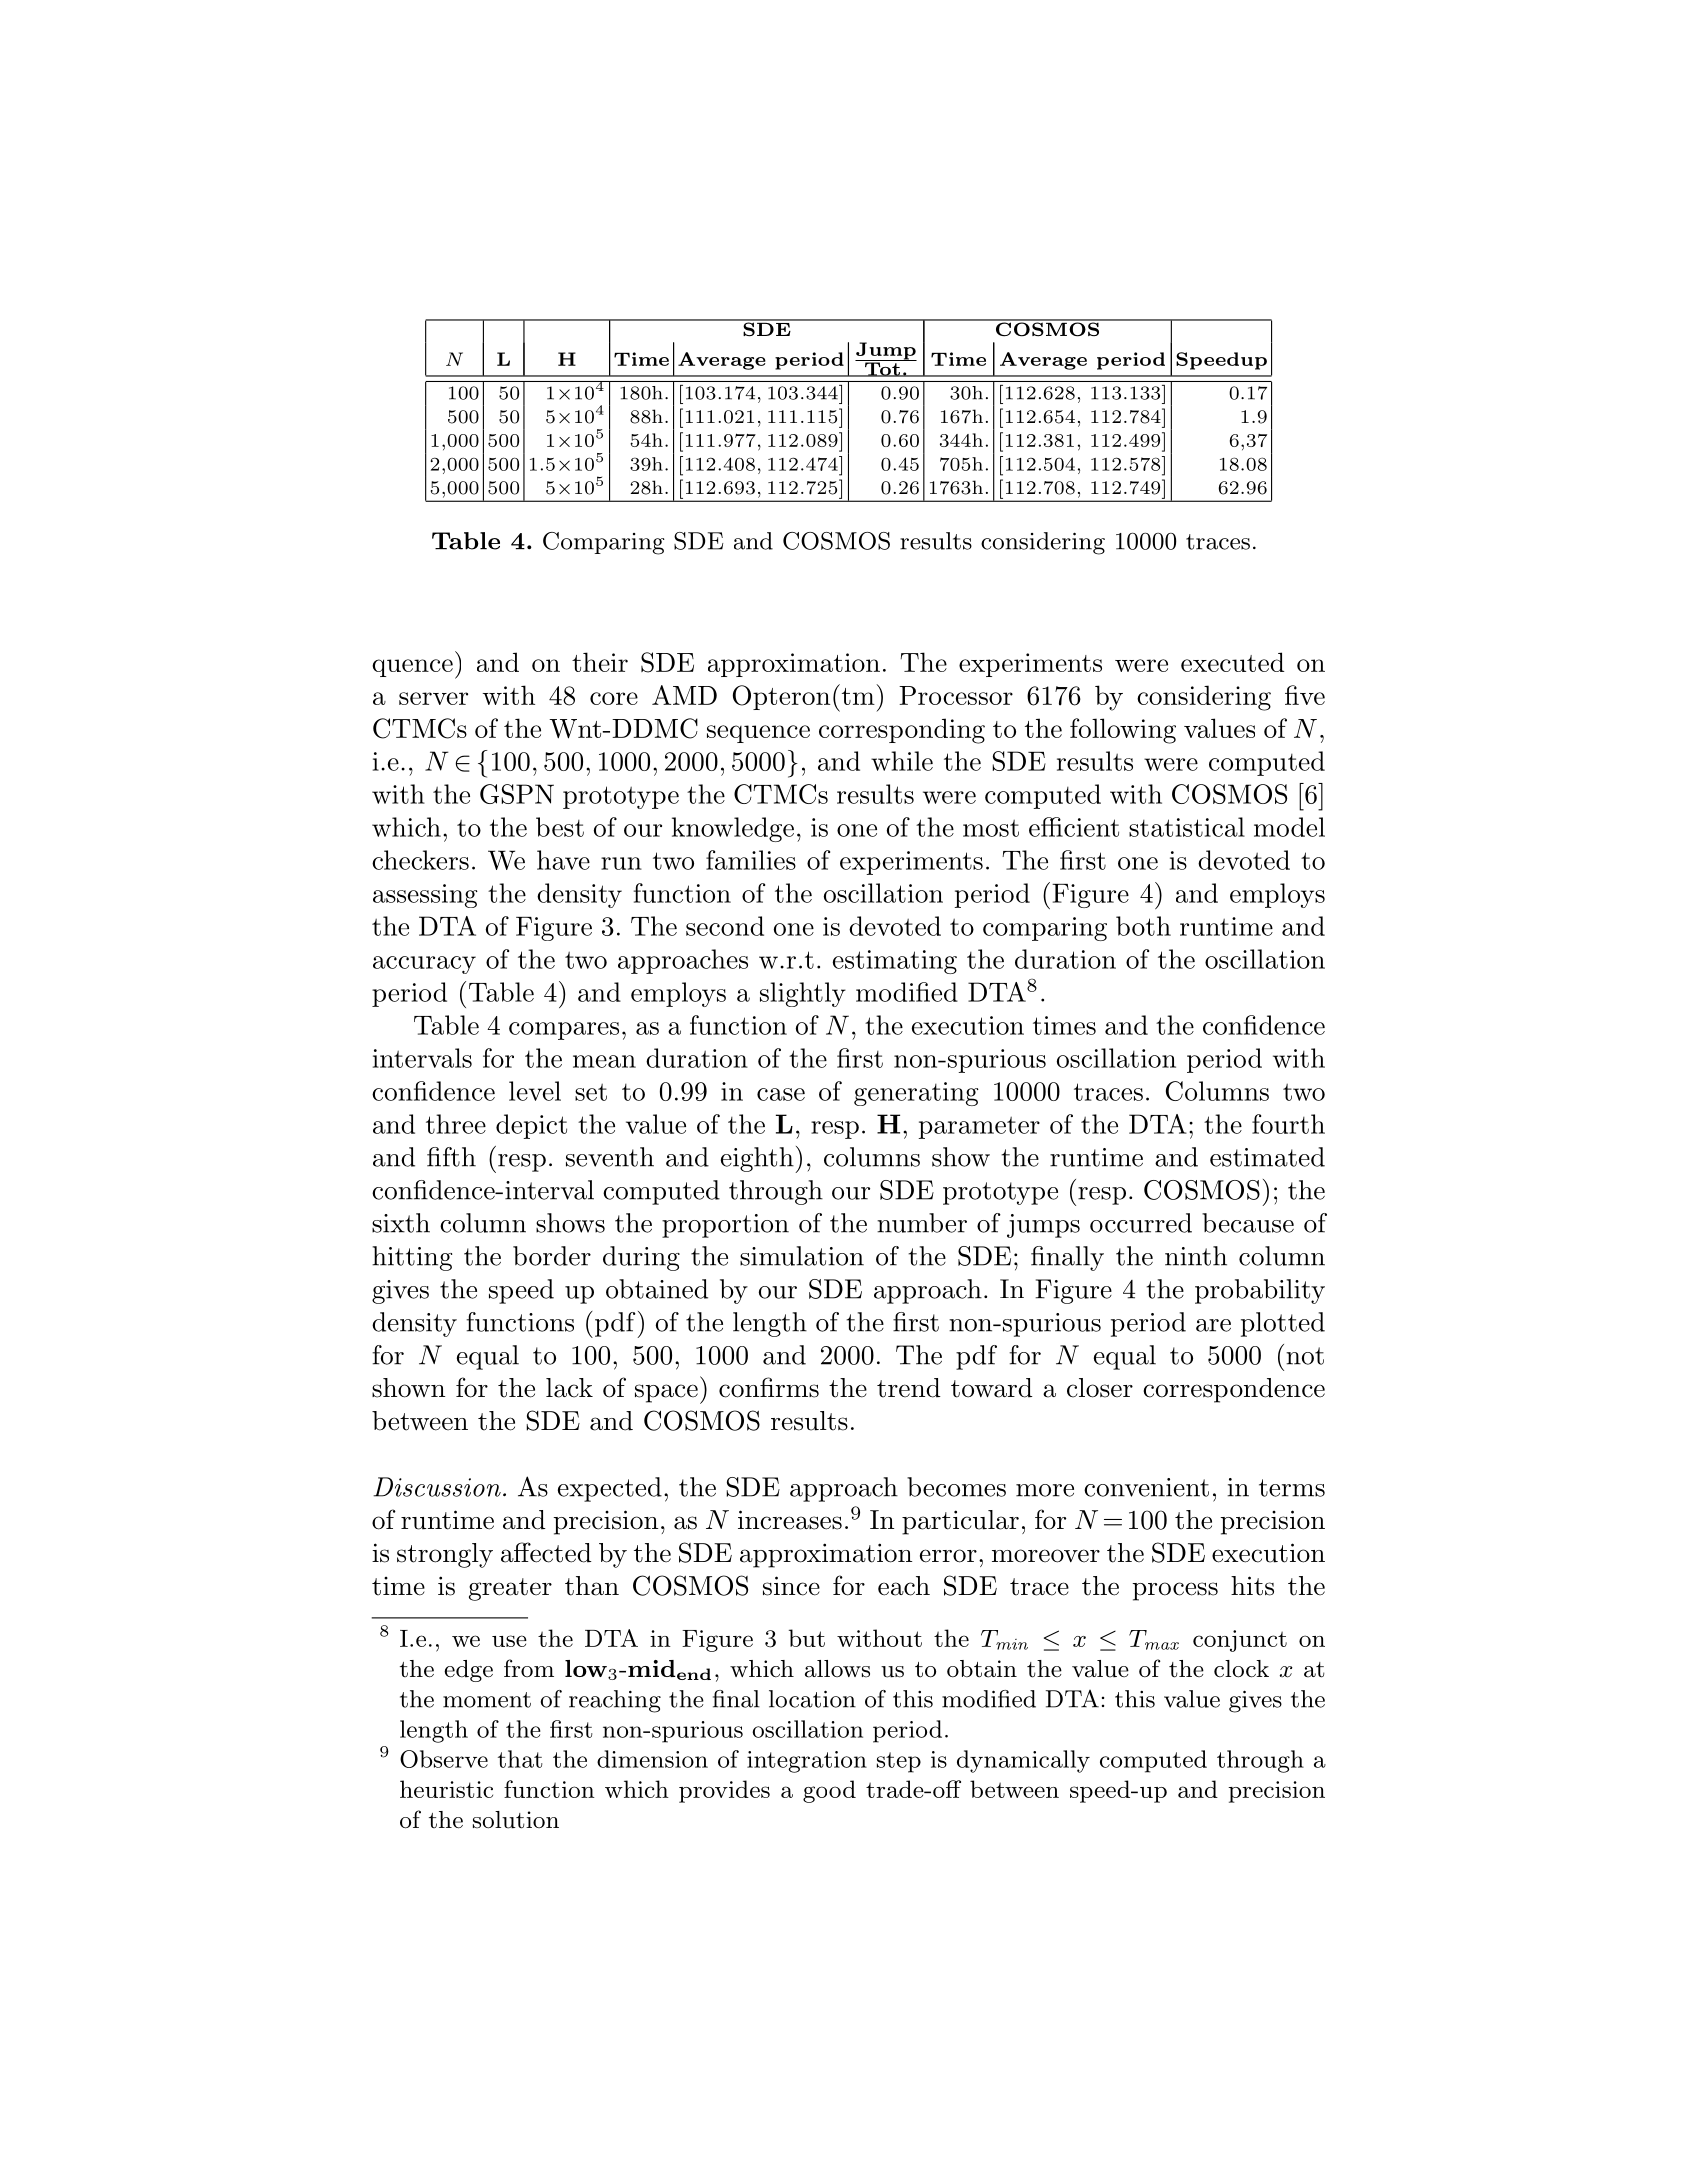 This document has width=1688, height=2184. What do you see at coordinates (1232, 662) in the document?
I see `executed` at bounding box center [1232, 662].
